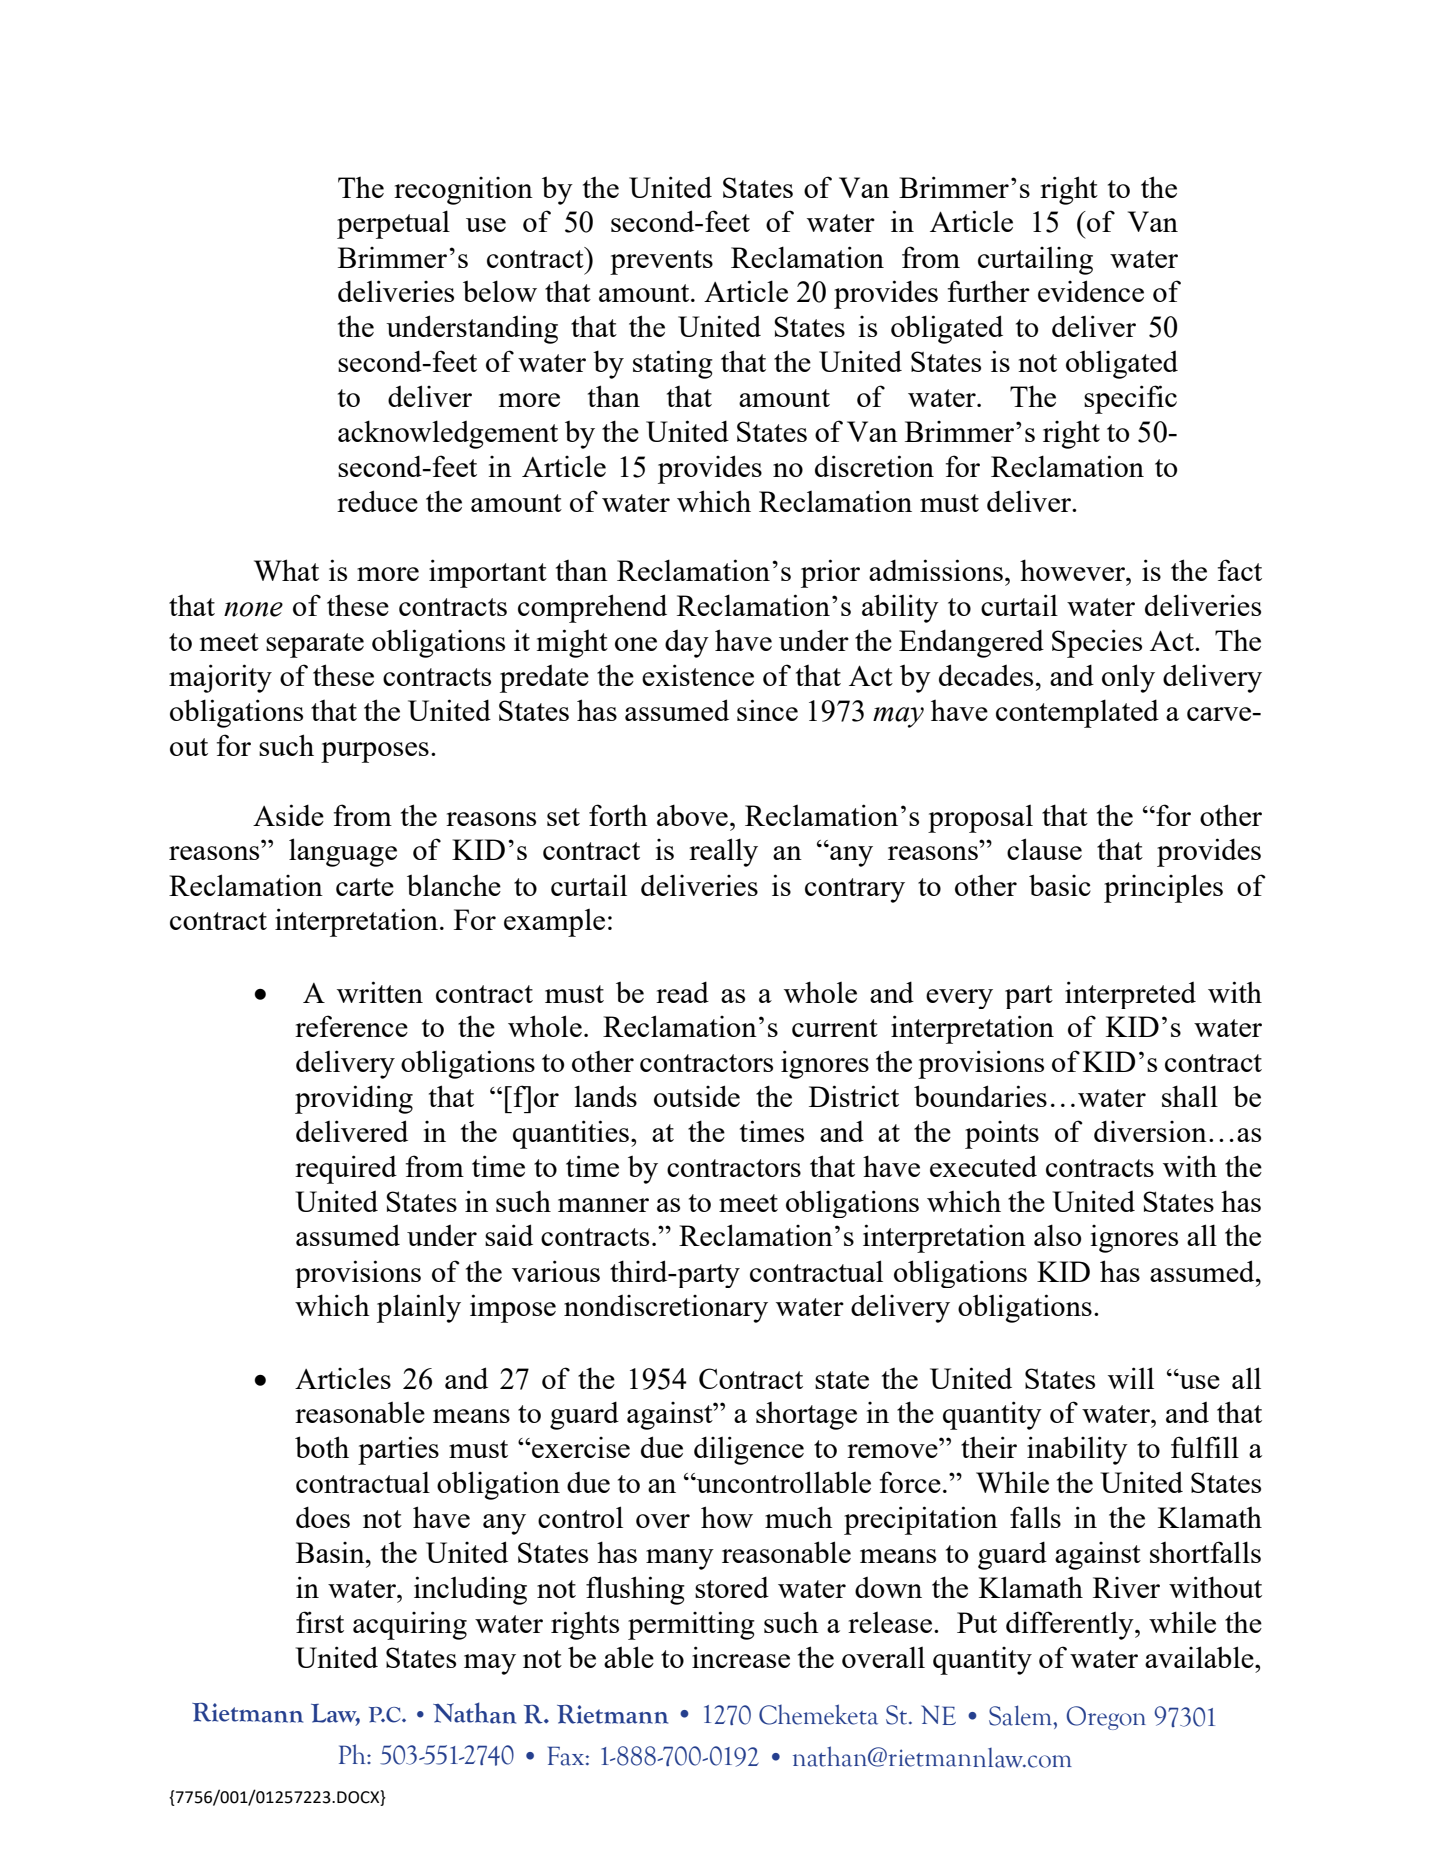 The image size is (1429, 1849). Describe the element at coordinates (375, 752) in the screenshot. I see `purposes` at that location.
